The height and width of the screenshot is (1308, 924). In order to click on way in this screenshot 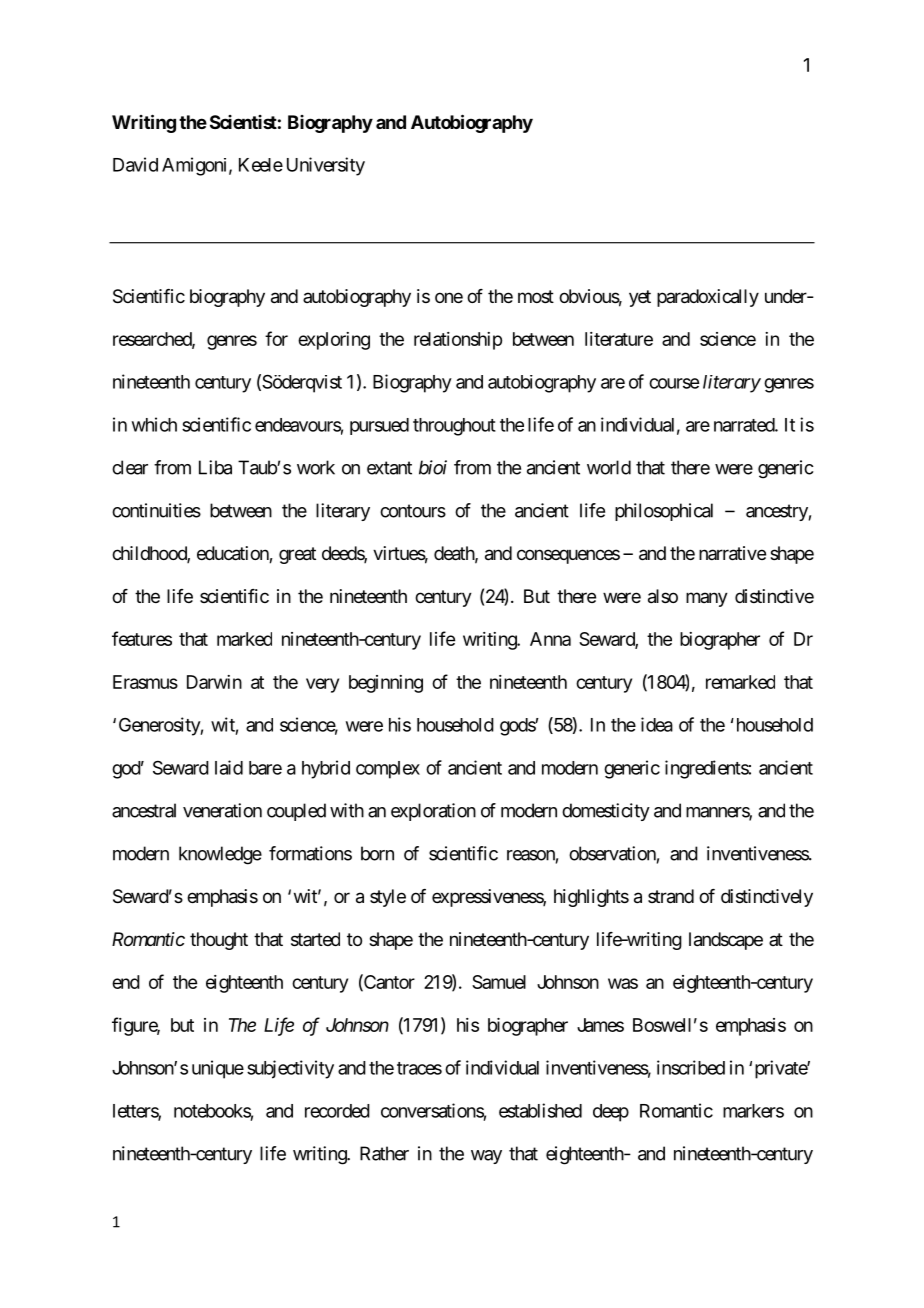, I will do `click(486, 1157)`.
